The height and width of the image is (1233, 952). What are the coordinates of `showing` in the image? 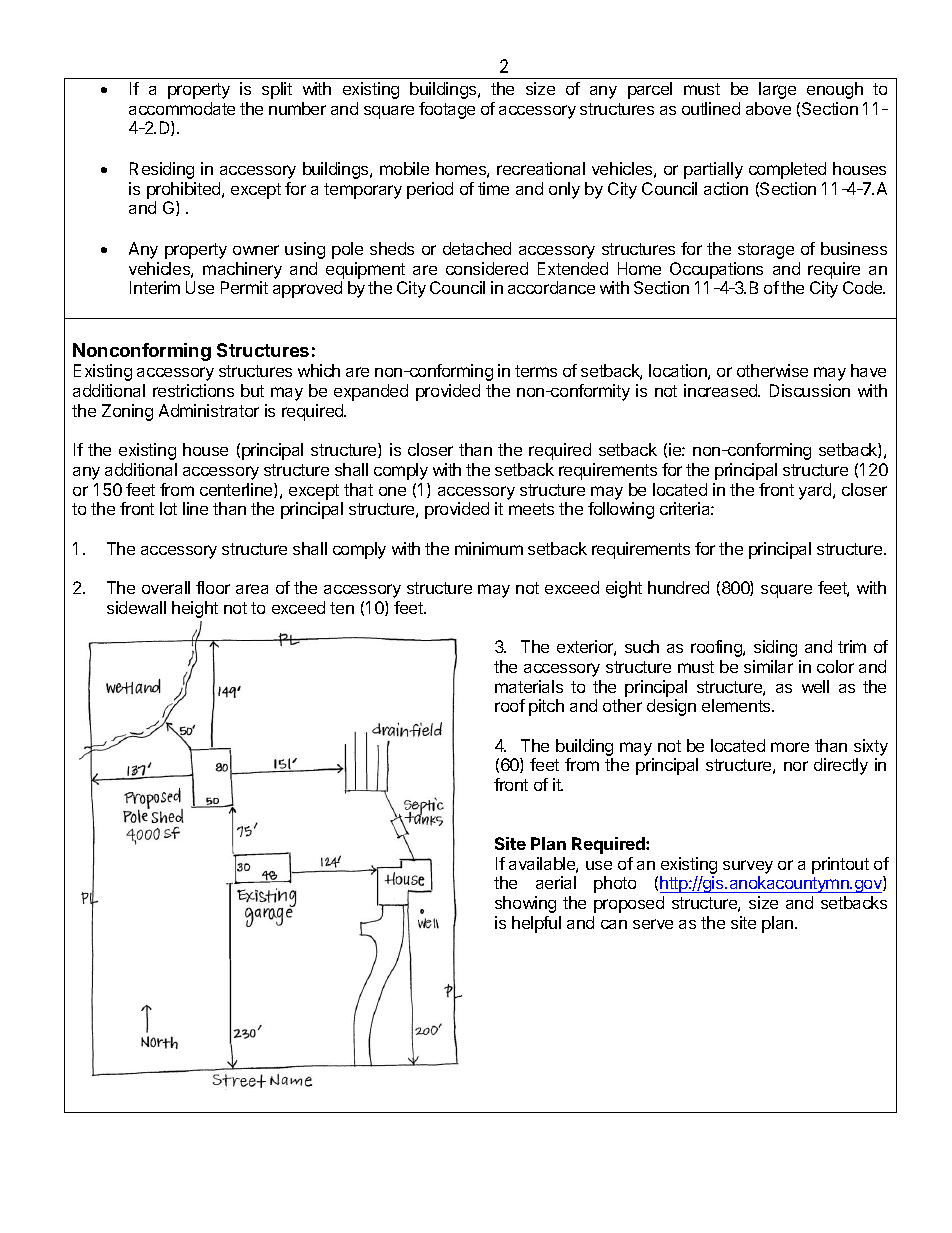 It's located at (525, 904).
